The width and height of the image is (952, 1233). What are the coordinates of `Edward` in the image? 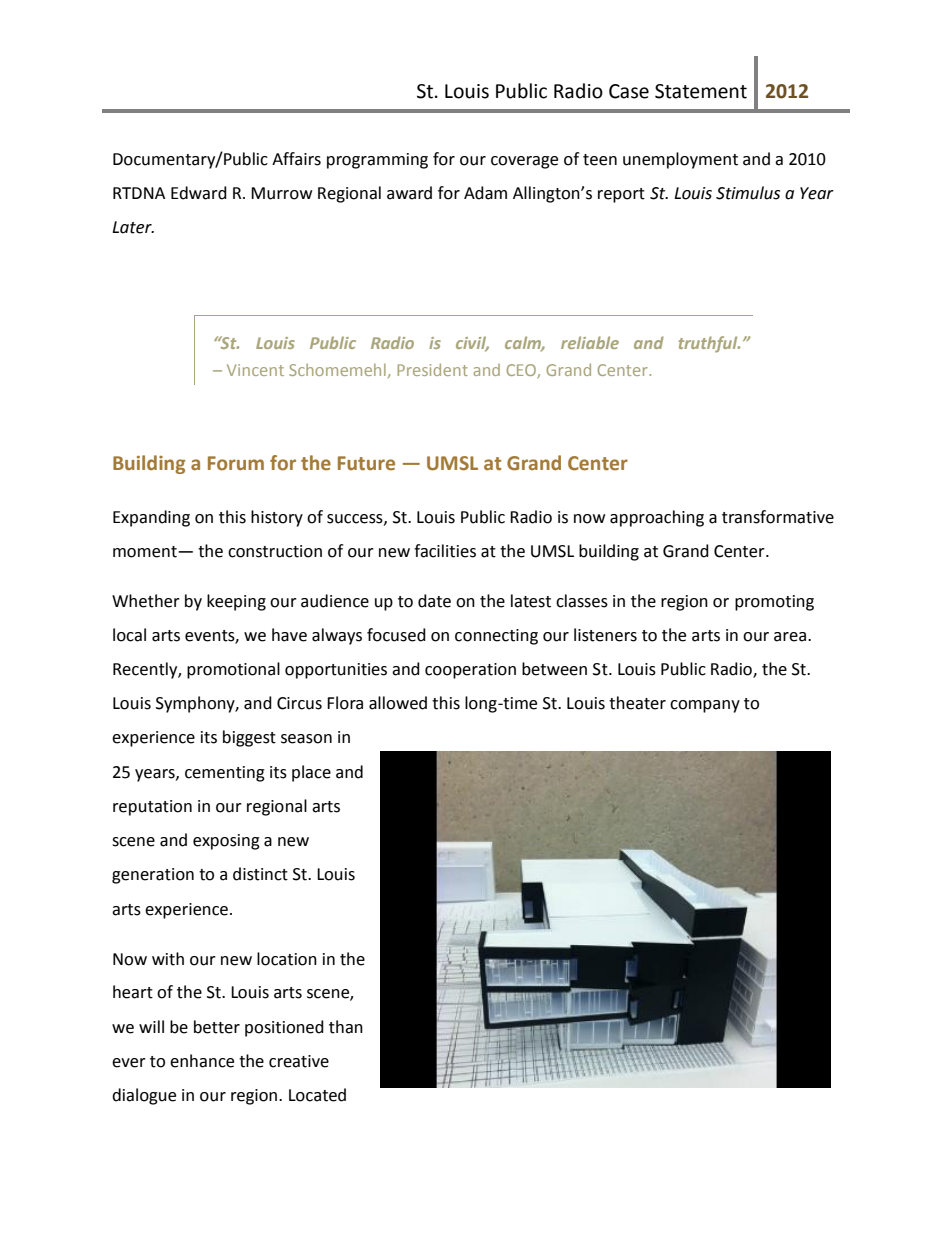 It's located at (199, 193).
